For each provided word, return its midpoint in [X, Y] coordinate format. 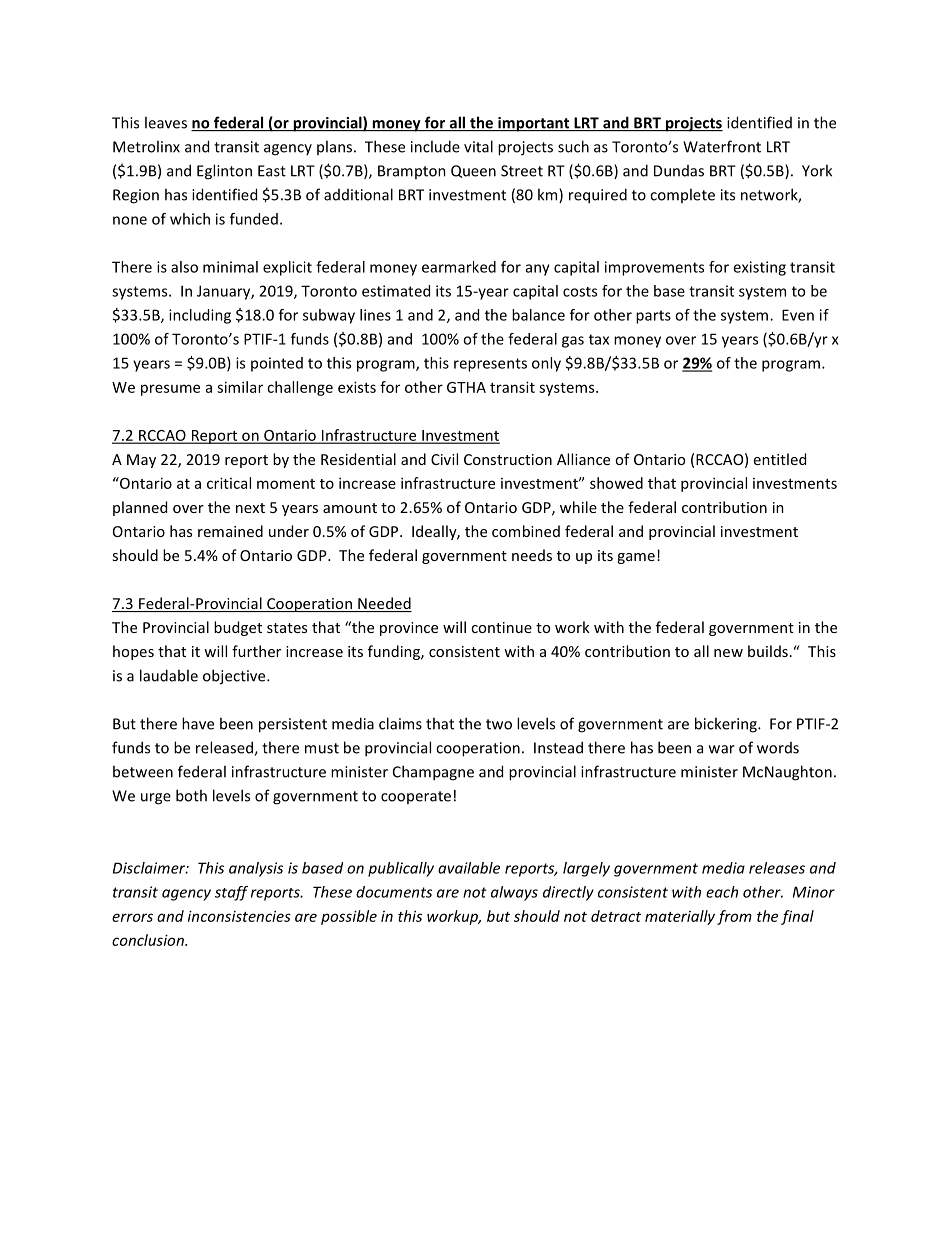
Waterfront [722, 146]
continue [501, 627]
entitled [780, 459]
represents [490, 365]
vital [478, 146]
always [514, 893]
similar [240, 387]
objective [235, 677]
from [734, 917]
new [728, 653]
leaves [166, 122]
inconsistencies [239, 916]
